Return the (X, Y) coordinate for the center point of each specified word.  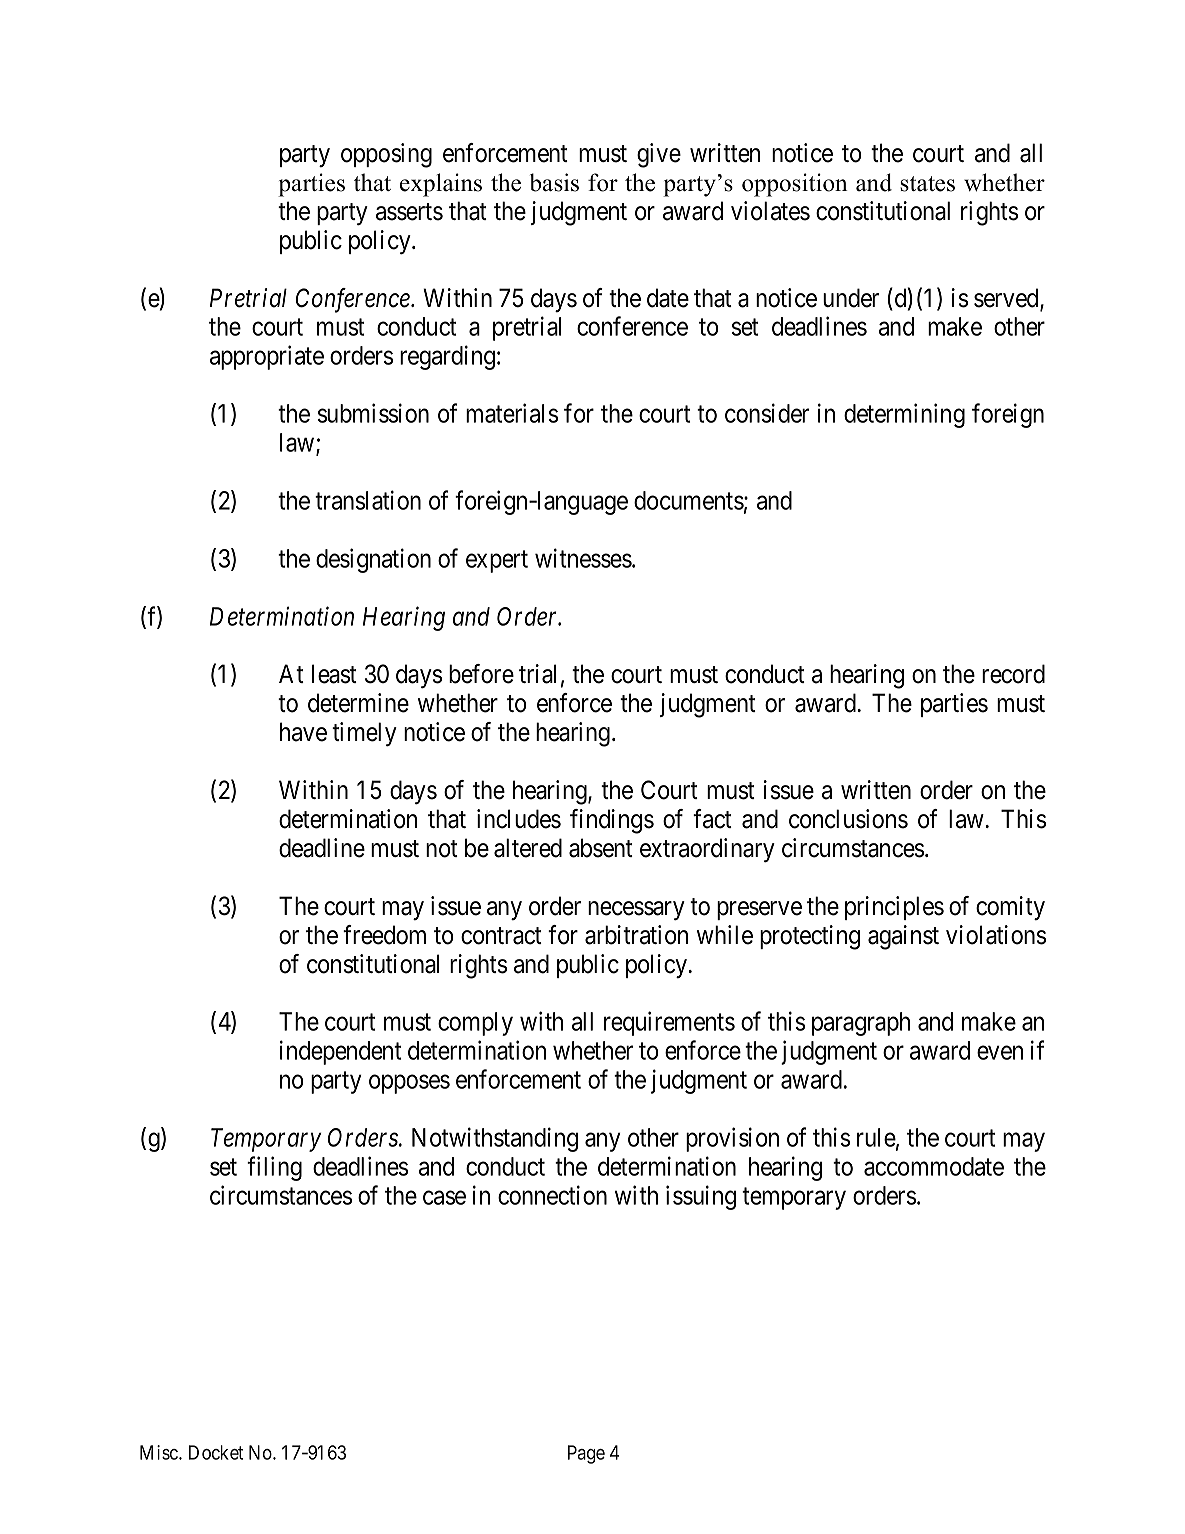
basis (554, 182)
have (303, 732)
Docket (216, 1452)
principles (894, 908)
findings (612, 821)
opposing (386, 155)
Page (586, 1454)
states (927, 184)
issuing (701, 1197)
